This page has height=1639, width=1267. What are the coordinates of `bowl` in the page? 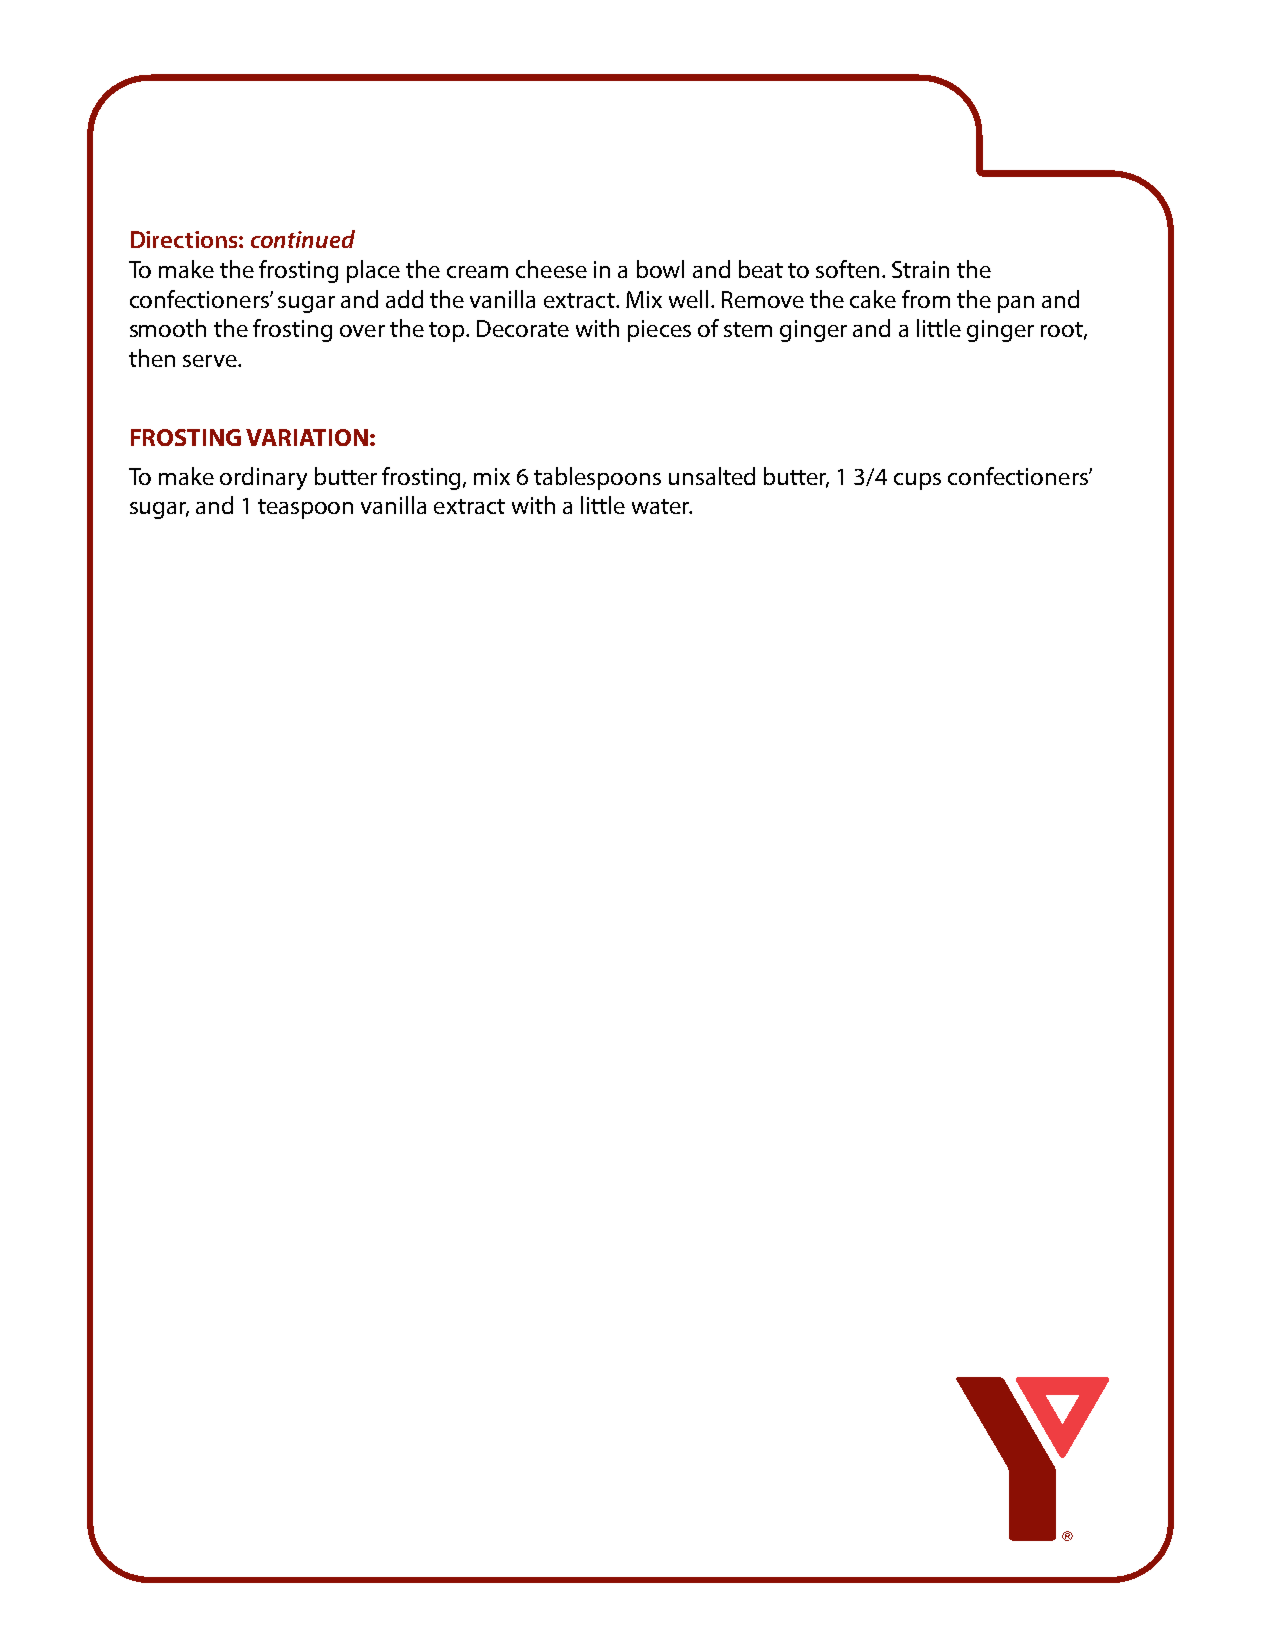 It's located at (660, 269).
